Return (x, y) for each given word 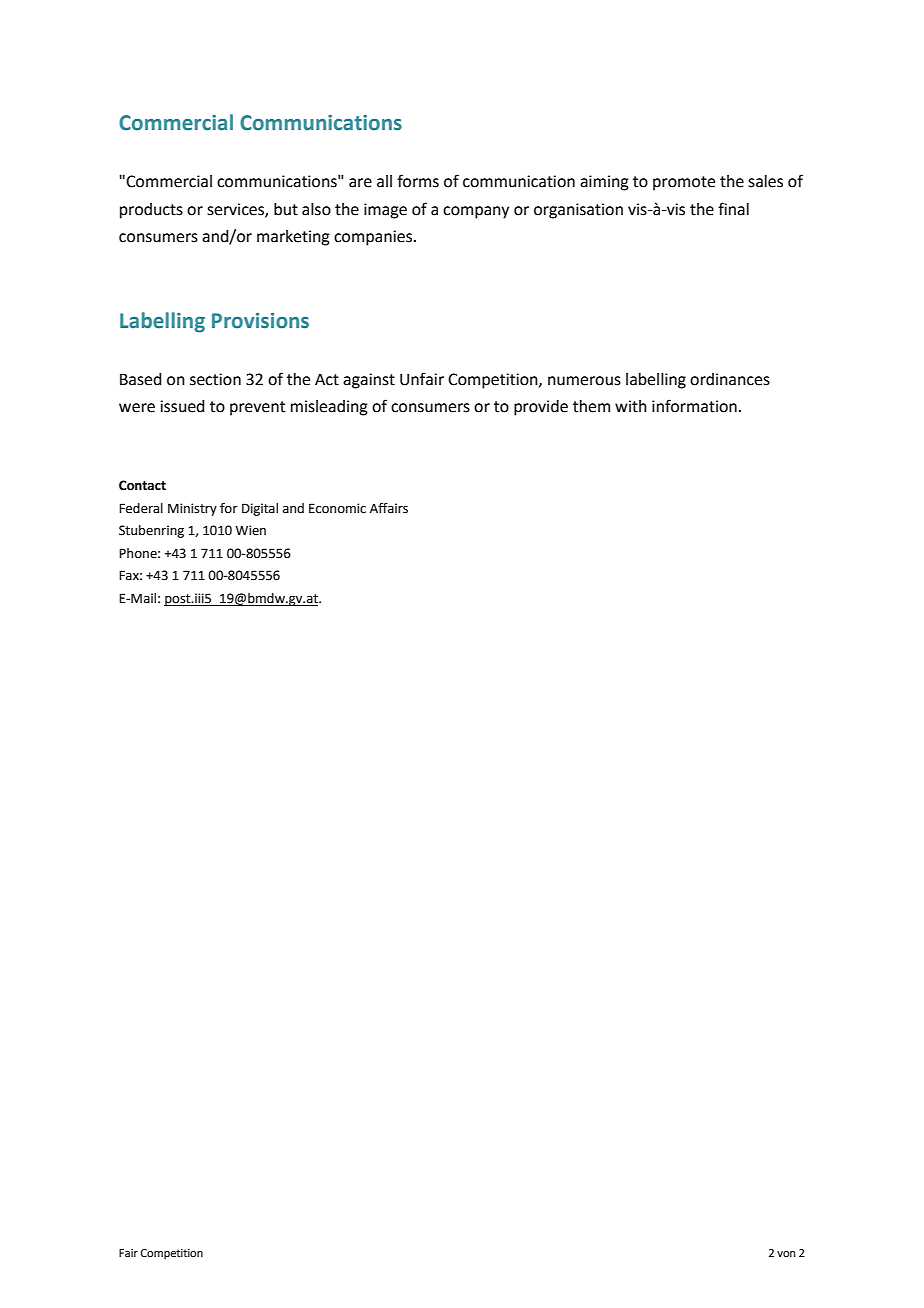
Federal (141, 508)
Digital (260, 509)
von (786, 1254)
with (631, 406)
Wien (250, 530)
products (151, 211)
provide (541, 408)
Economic (337, 508)
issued (182, 406)
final (733, 209)
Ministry (192, 509)
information (694, 406)
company (476, 212)
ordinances (730, 379)
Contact (142, 485)
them (591, 406)
